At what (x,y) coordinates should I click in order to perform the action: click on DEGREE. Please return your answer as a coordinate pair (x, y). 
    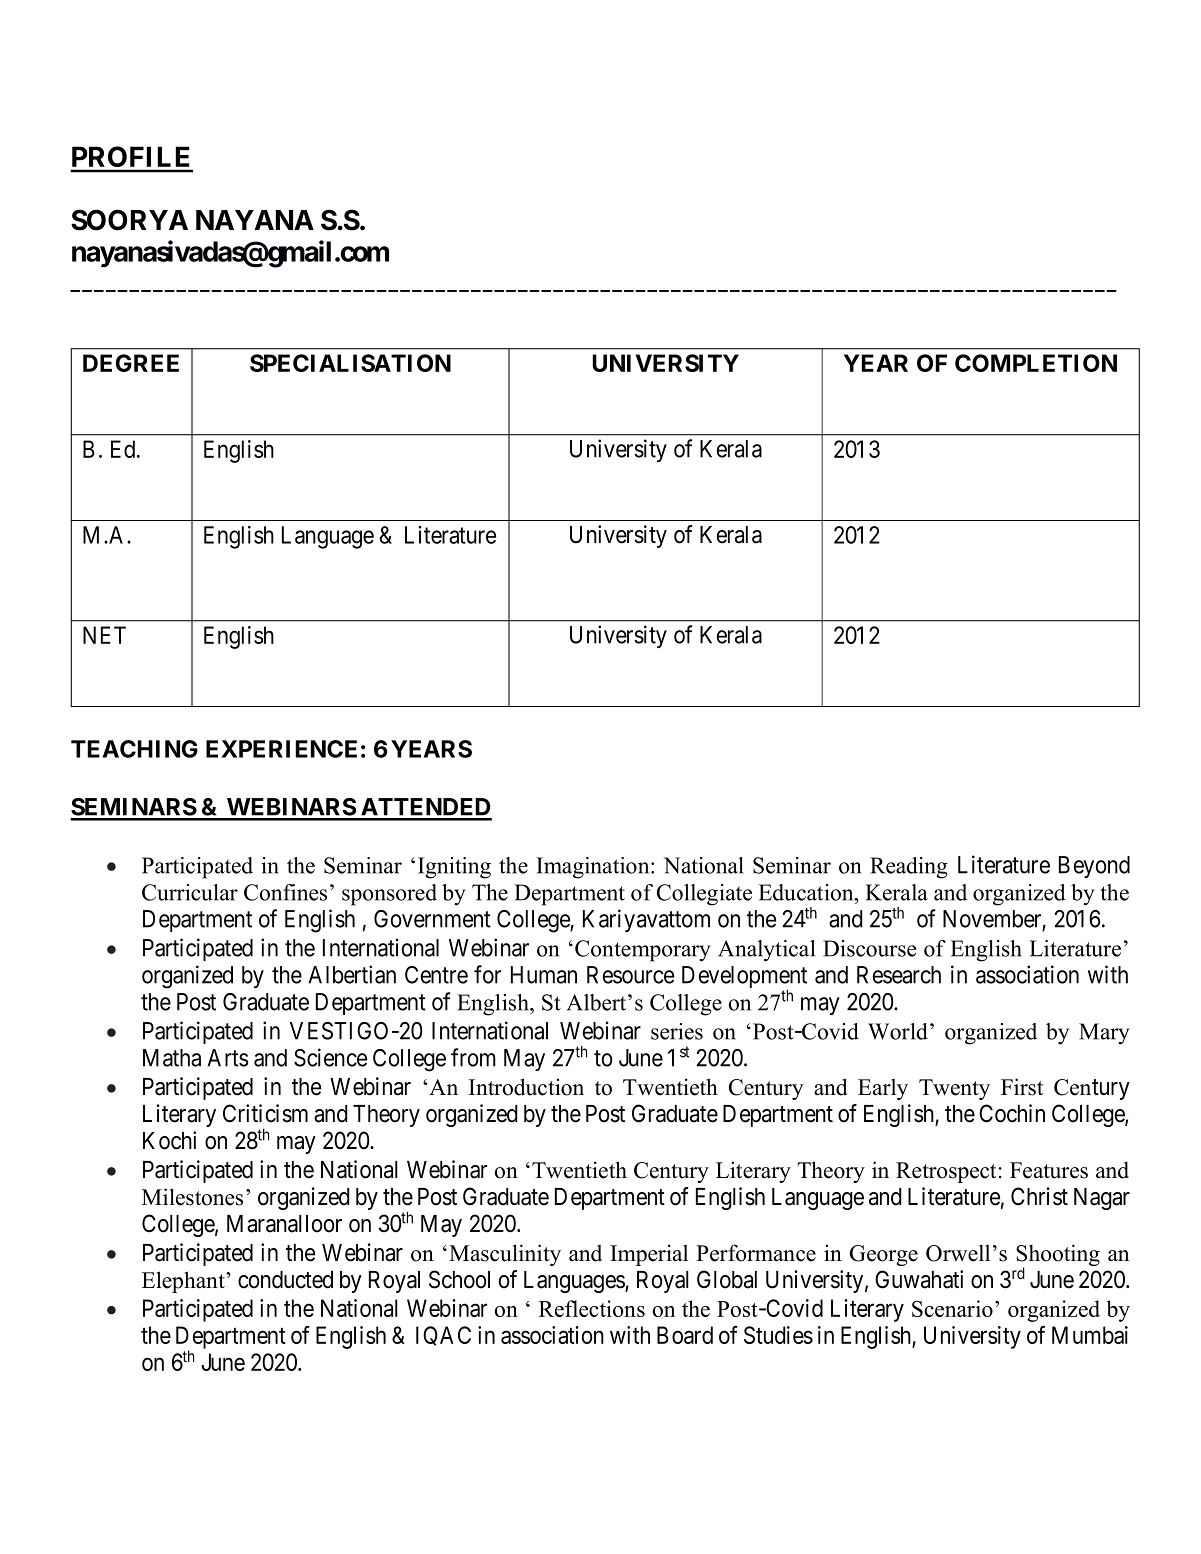
    Looking at the image, I should click on (131, 363).
